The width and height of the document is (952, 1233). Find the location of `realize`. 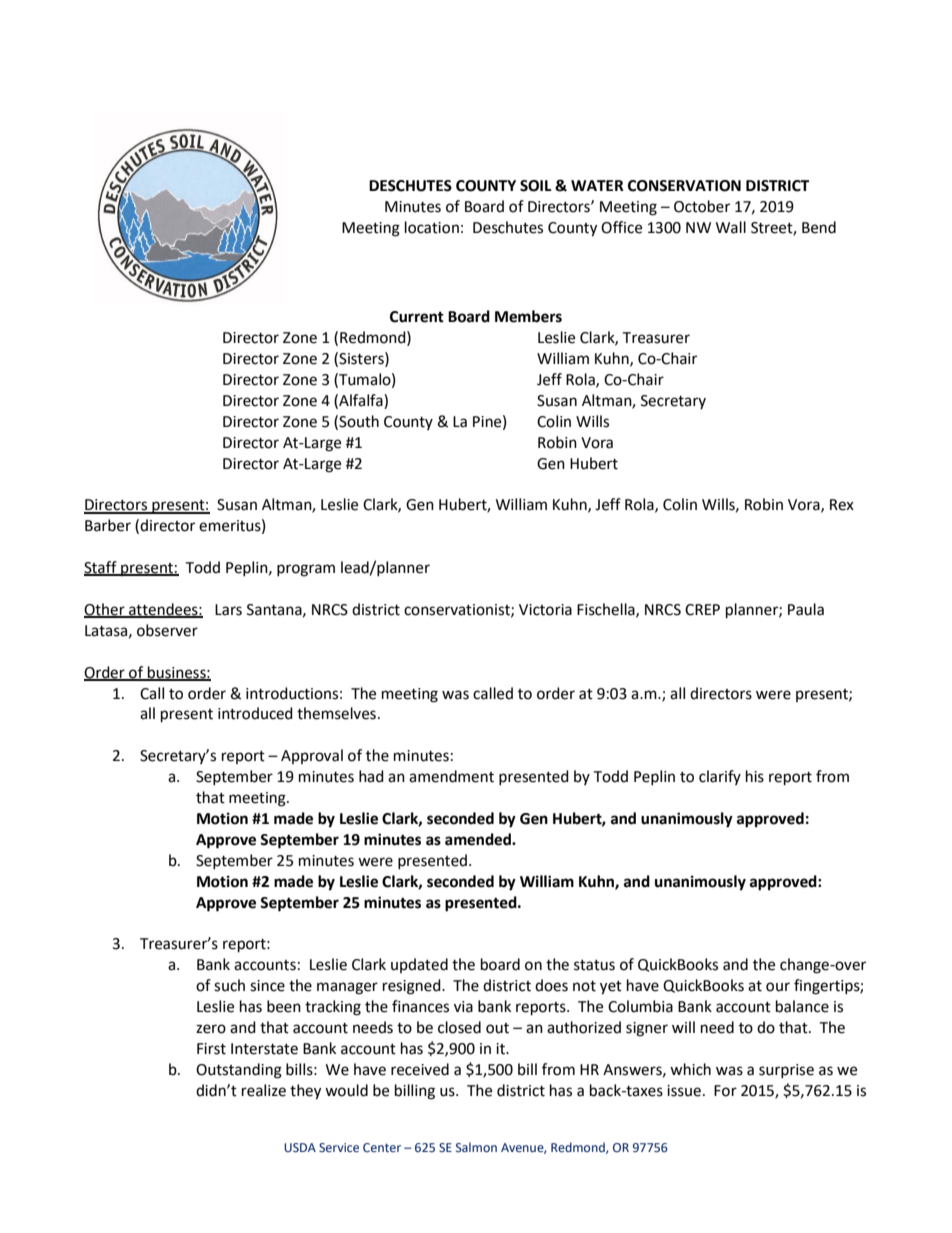

realize is located at coordinates (264, 1090).
